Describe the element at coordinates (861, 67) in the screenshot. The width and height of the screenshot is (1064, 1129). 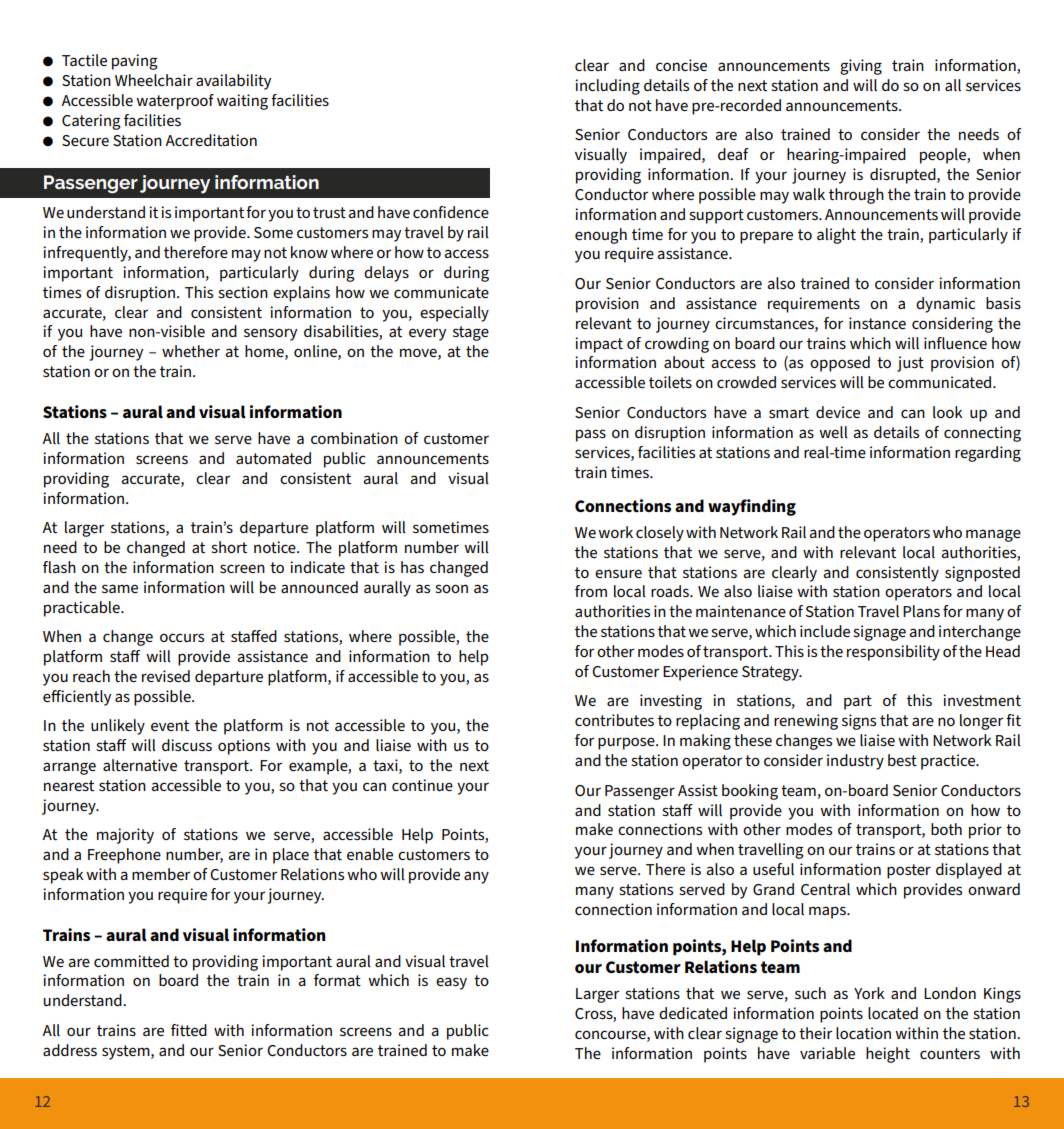
I see `giving` at that location.
